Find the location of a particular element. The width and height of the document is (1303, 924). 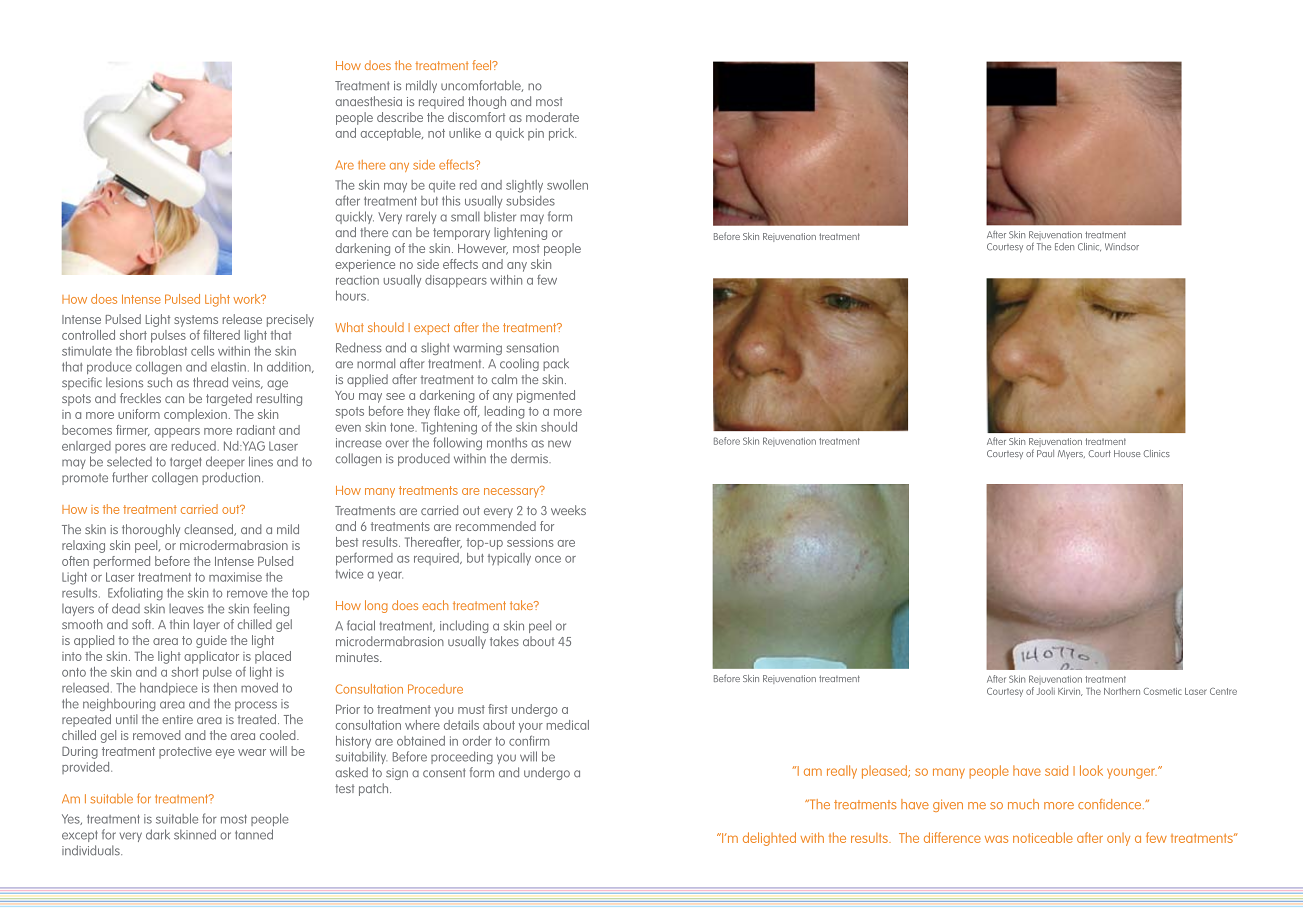

really is located at coordinates (842, 772).
